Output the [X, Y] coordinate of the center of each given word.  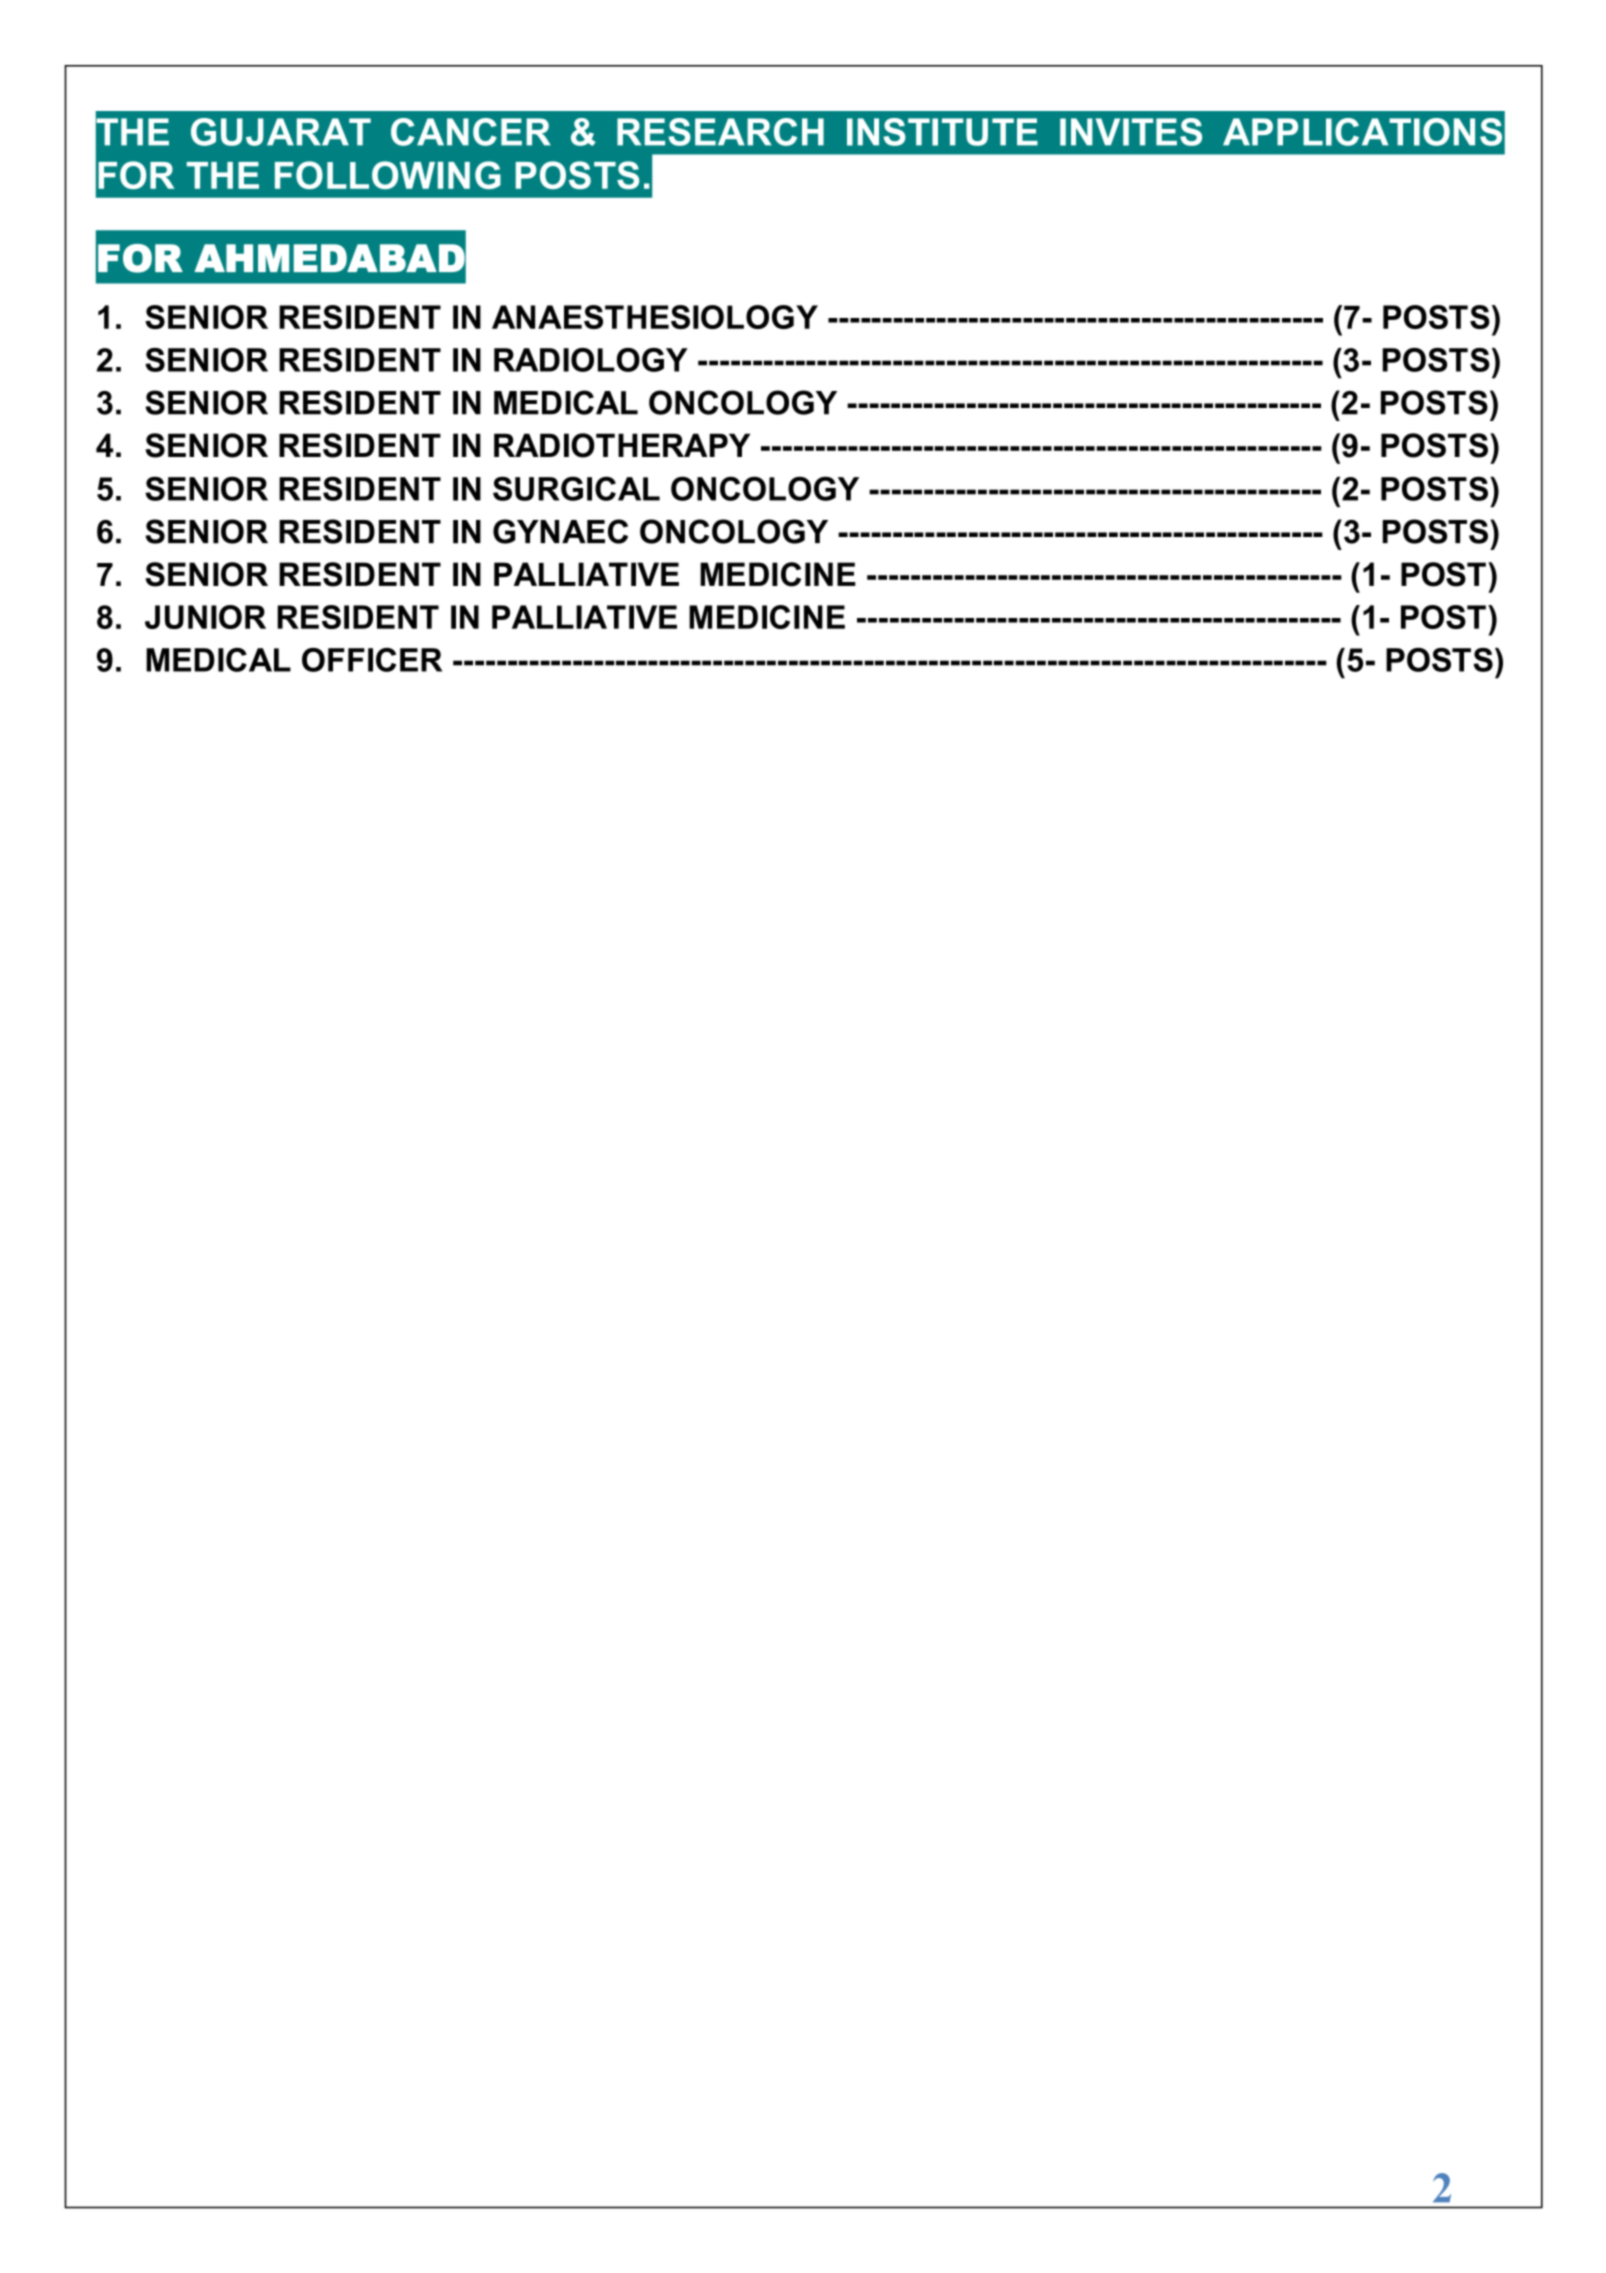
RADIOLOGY [591, 360]
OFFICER [372, 660]
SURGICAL [576, 488]
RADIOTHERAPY [622, 445]
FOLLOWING [388, 175]
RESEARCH [720, 132]
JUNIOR [205, 617]
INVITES [1131, 132]
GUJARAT [281, 132]
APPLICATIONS [1362, 132]
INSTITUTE [942, 132]
